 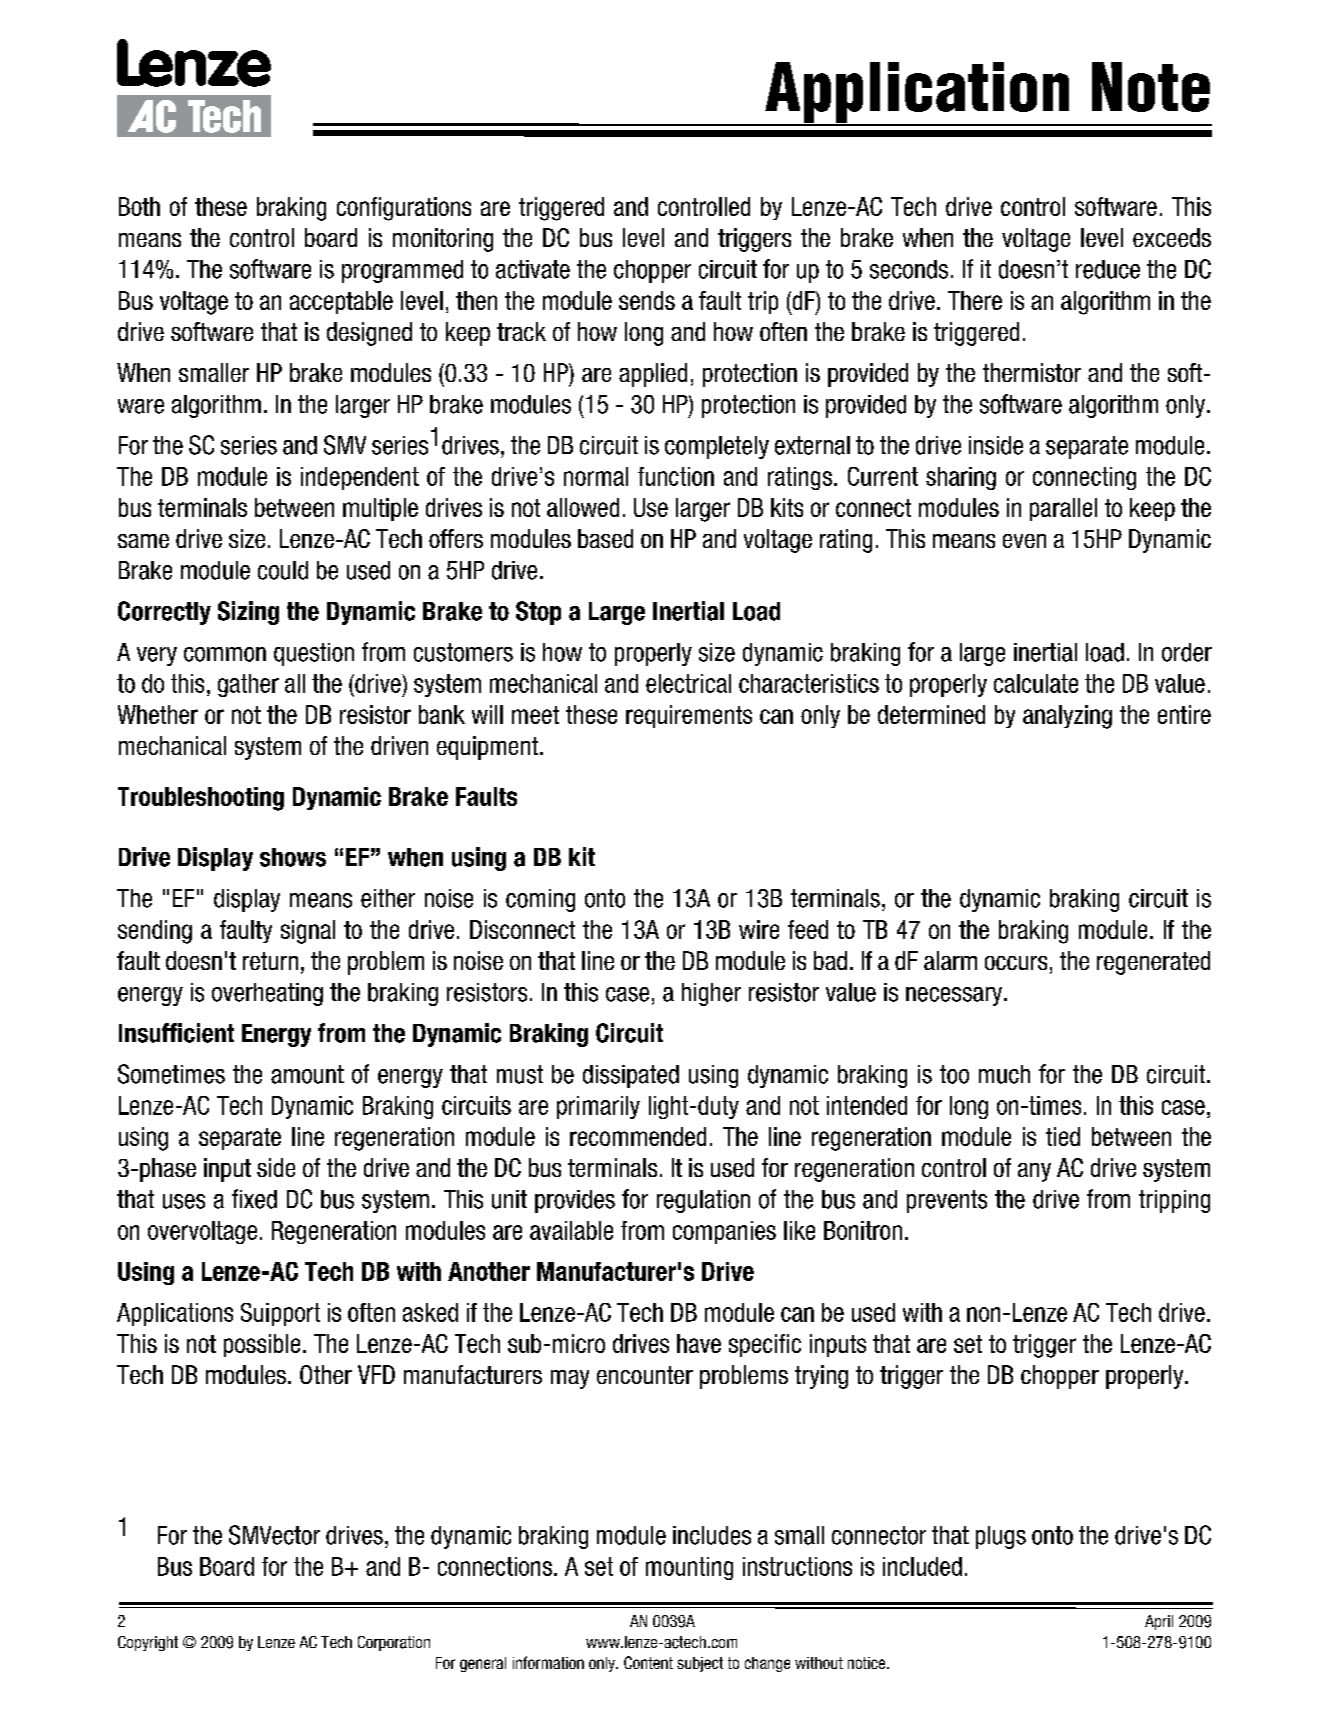 What do you see at coordinates (1063, 509) in the screenshot?
I see `parallel` at bounding box center [1063, 509].
